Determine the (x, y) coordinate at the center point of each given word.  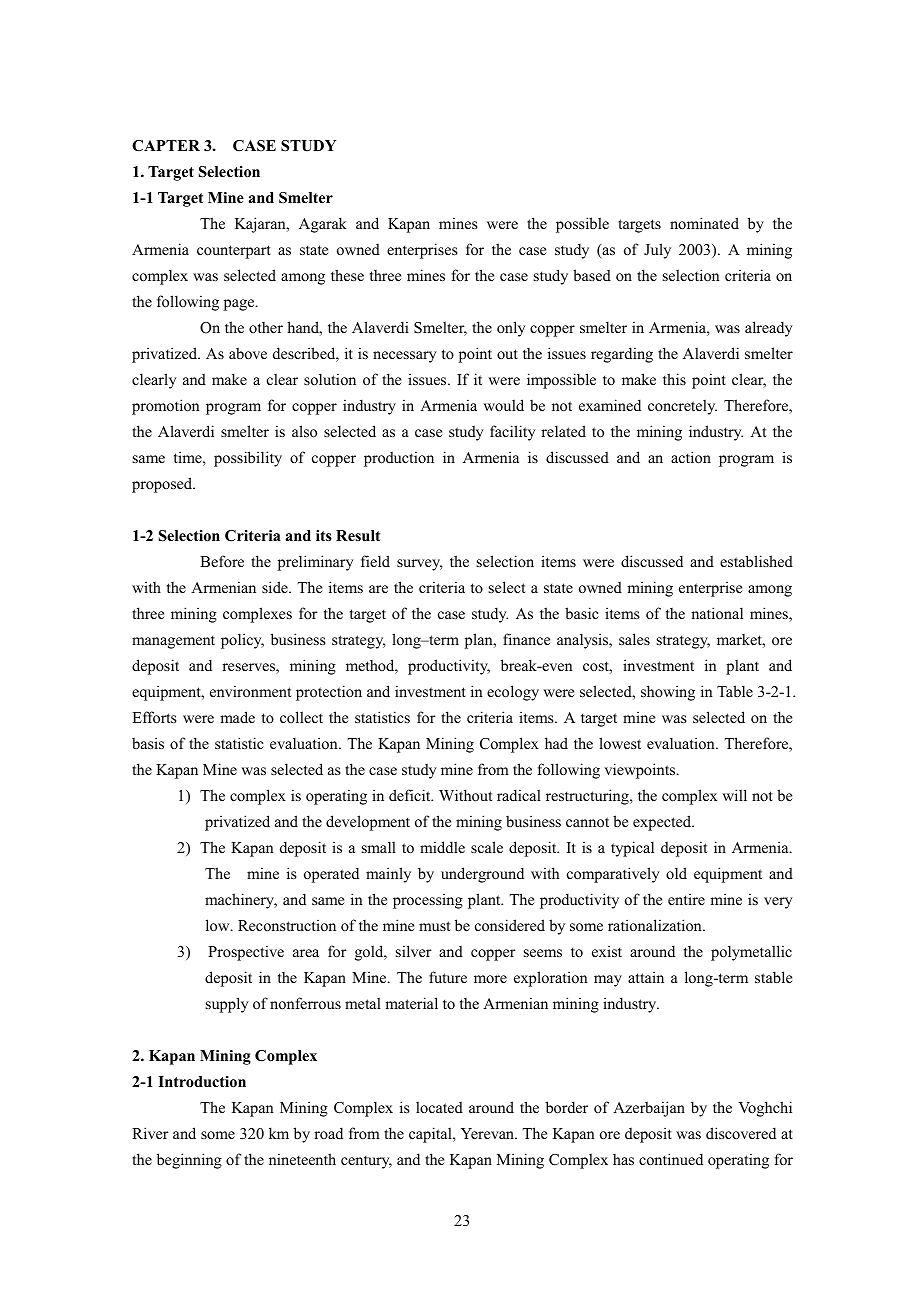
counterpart (234, 252)
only (511, 329)
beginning (189, 1161)
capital (431, 1135)
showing (668, 693)
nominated (704, 223)
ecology (513, 693)
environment (250, 691)
